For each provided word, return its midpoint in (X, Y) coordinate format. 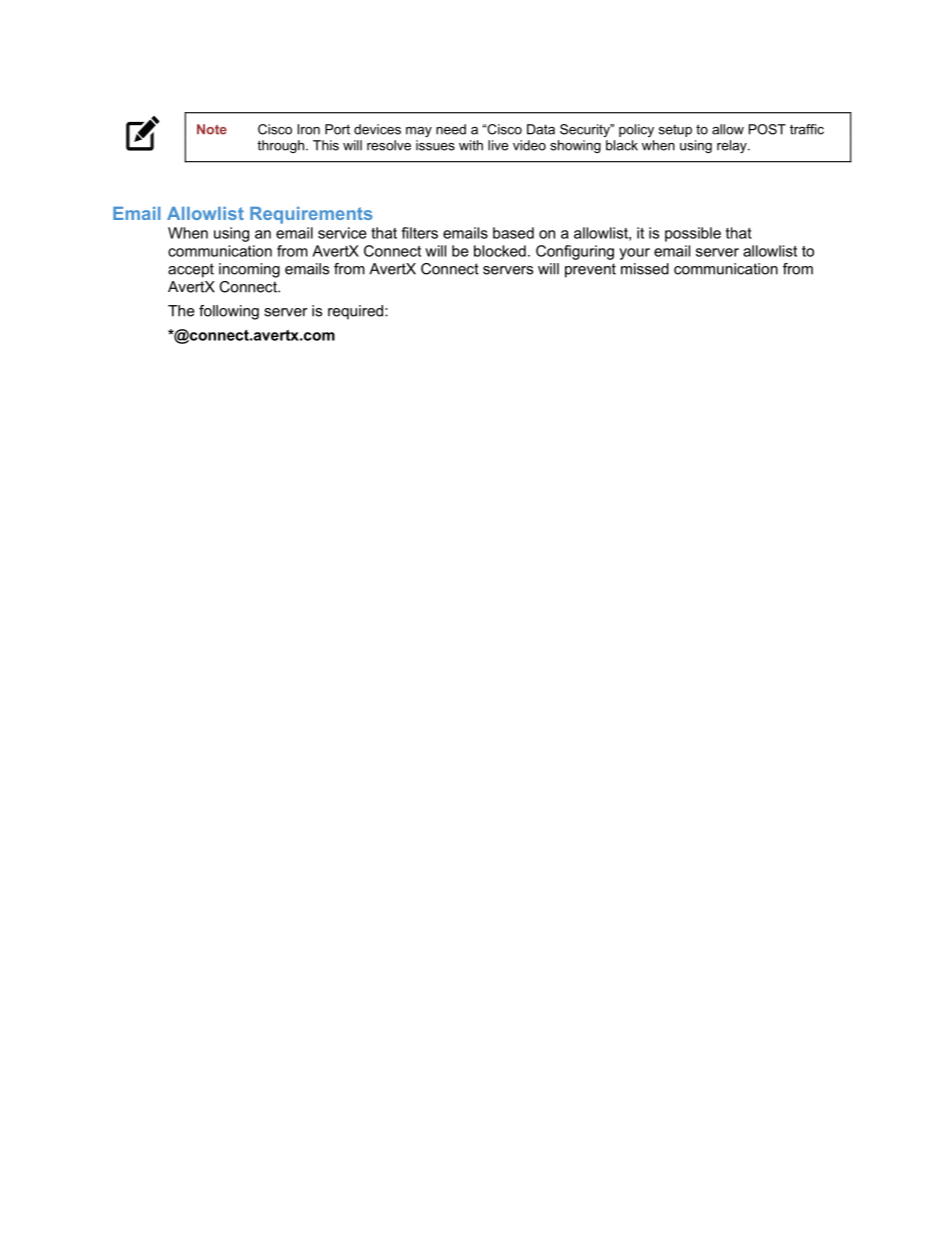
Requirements (311, 215)
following (229, 312)
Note (212, 129)
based (513, 233)
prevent (590, 270)
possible (693, 234)
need (451, 129)
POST (767, 129)
